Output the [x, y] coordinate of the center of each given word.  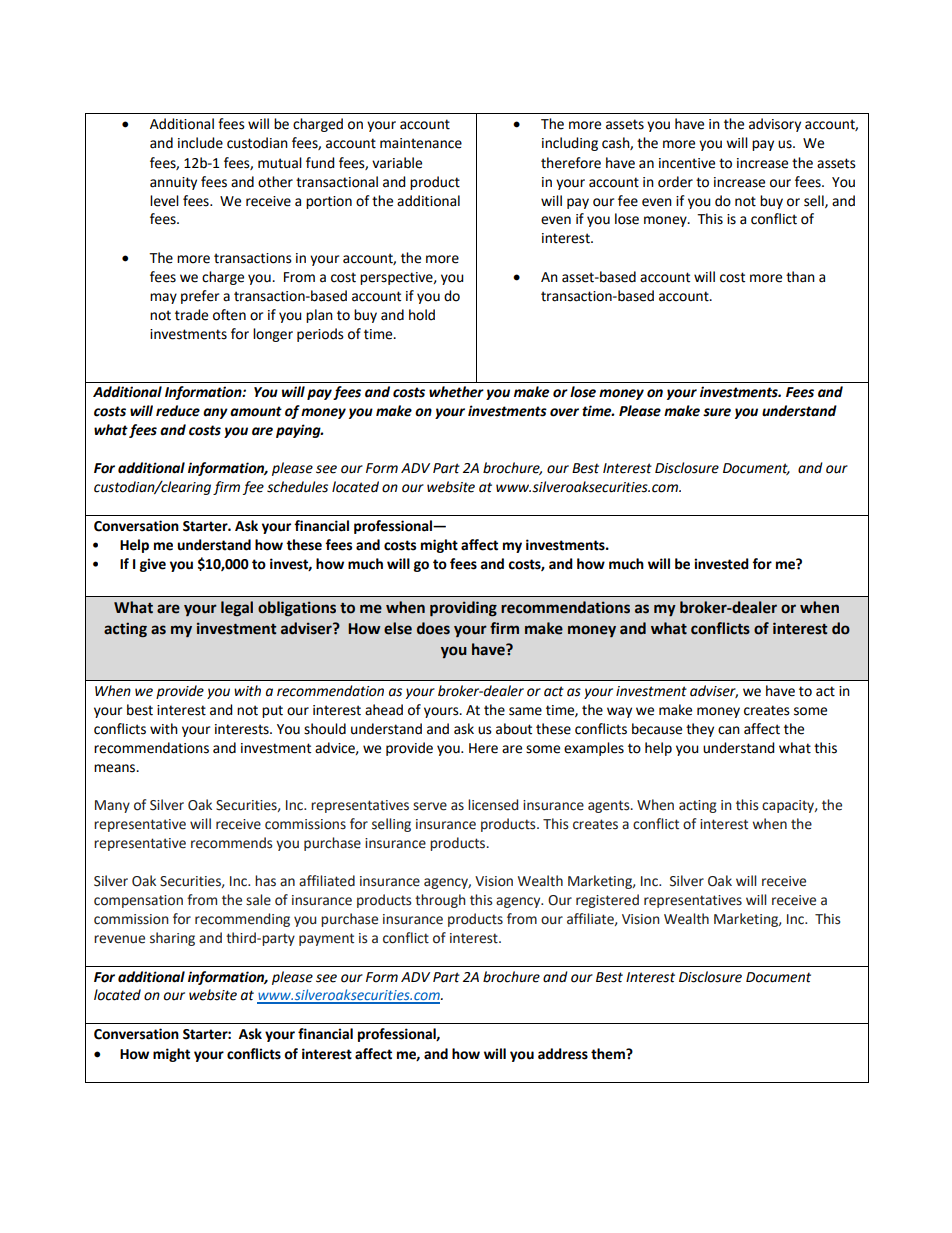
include [200, 143]
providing [463, 609]
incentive [687, 163]
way [619, 712]
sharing [172, 939]
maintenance [421, 143]
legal [237, 609]
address [563, 1054]
